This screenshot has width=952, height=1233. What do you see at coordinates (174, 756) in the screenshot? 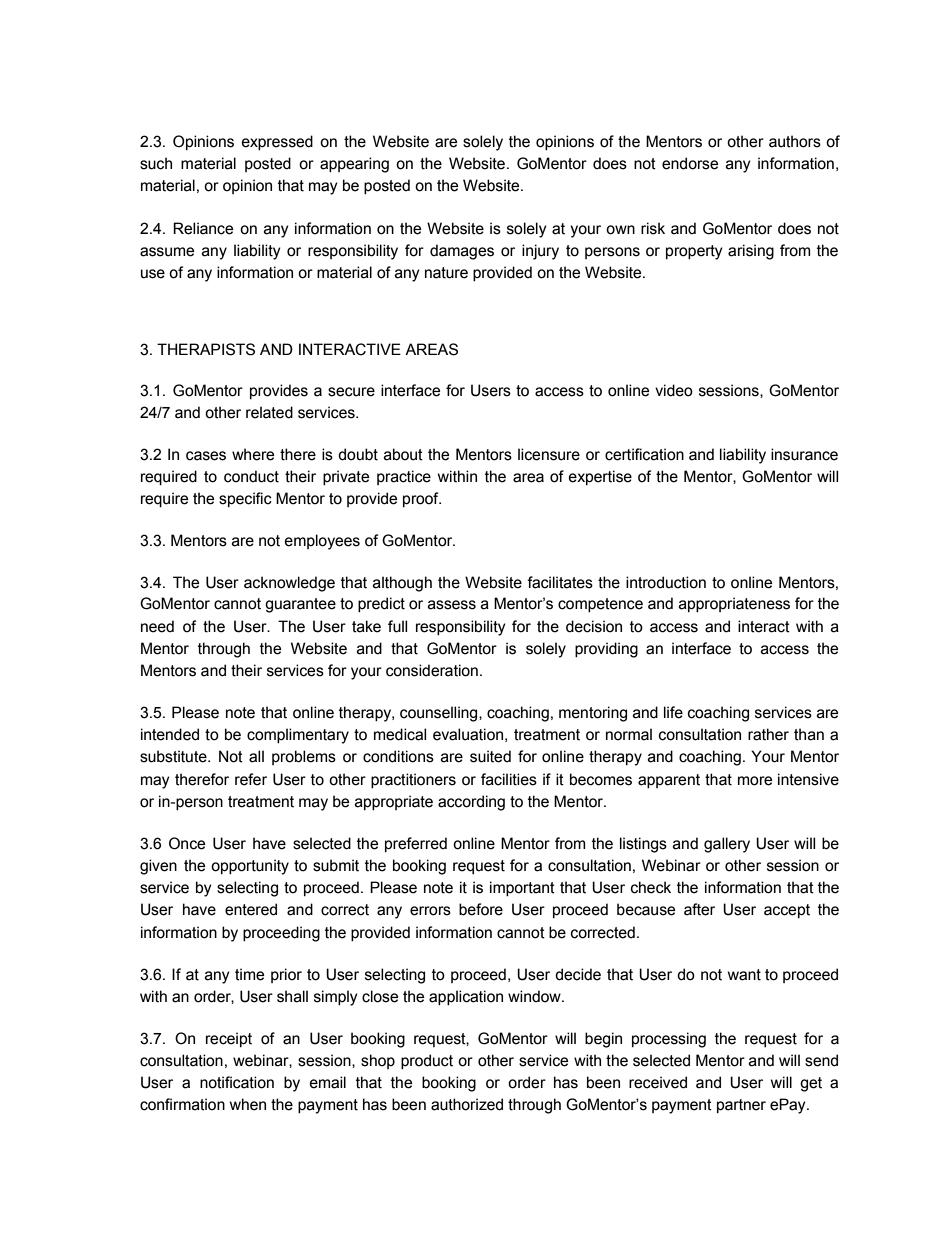
I see `substitute` at bounding box center [174, 756].
